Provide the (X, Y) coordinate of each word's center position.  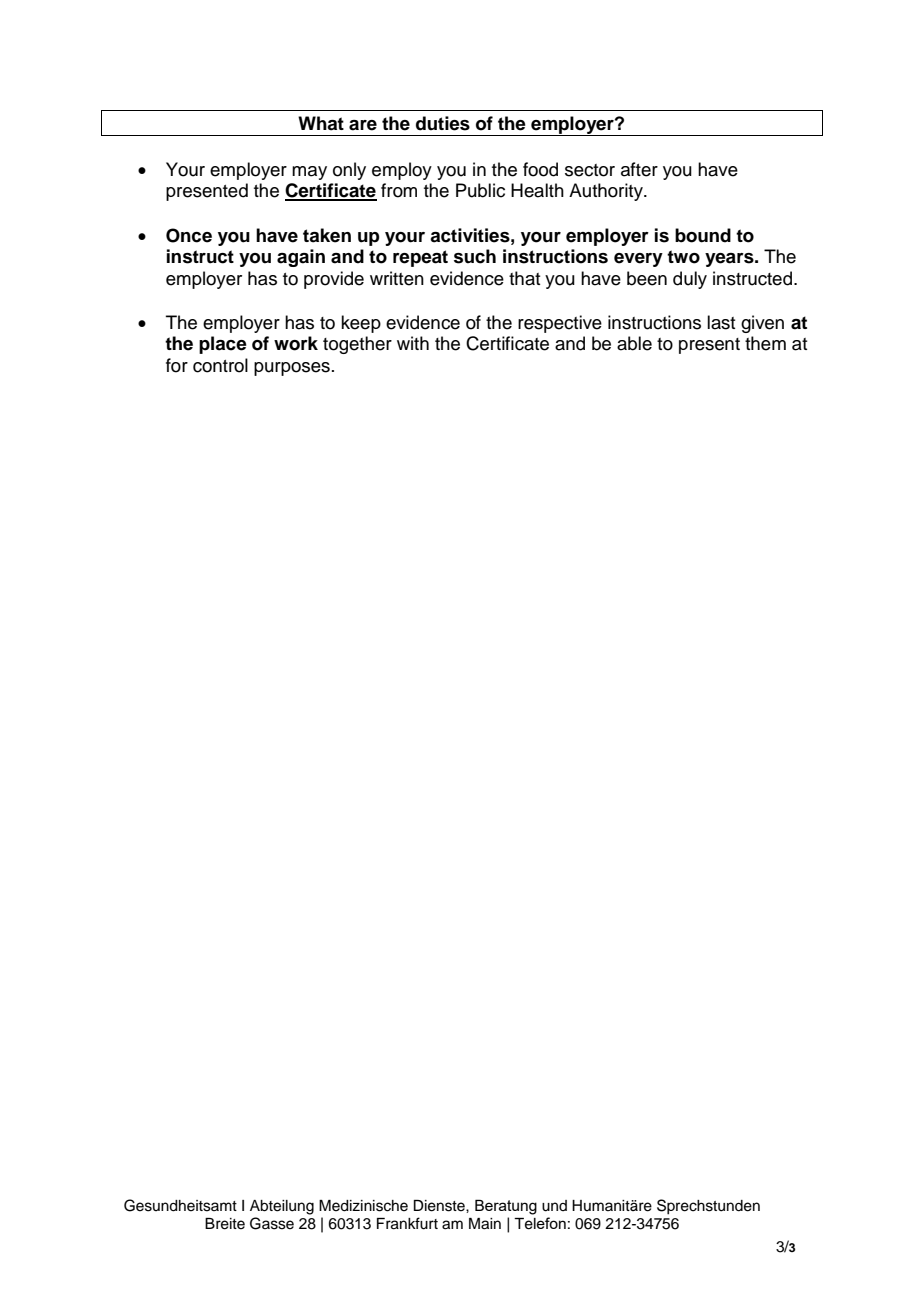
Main (485, 1224)
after (639, 169)
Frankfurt (407, 1223)
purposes (292, 369)
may (309, 173)
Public (480, 190)
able (634, 343)
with (413, 343)
